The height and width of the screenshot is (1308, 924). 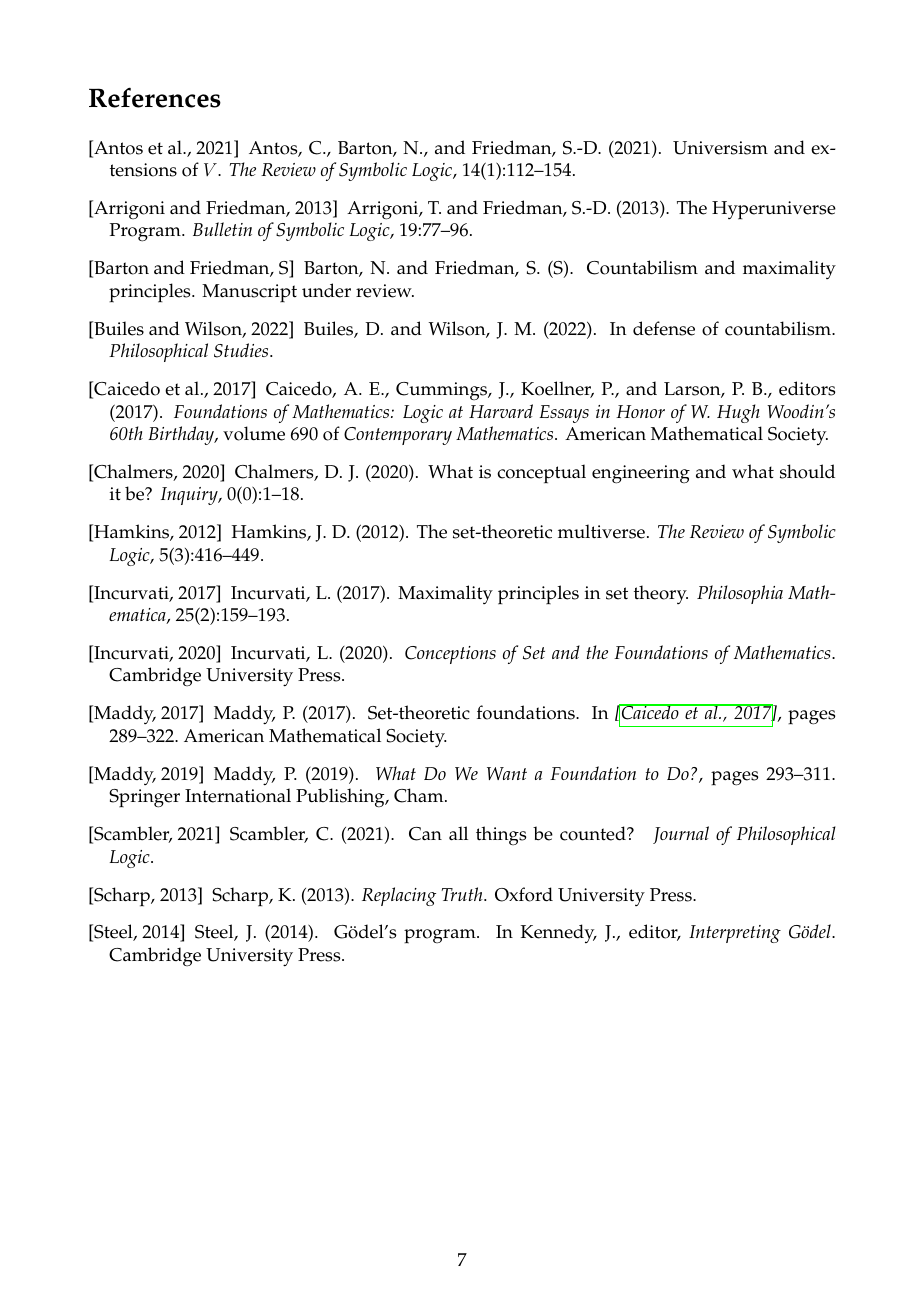 I want to click on Harvard, so click(x=501, y=411).
